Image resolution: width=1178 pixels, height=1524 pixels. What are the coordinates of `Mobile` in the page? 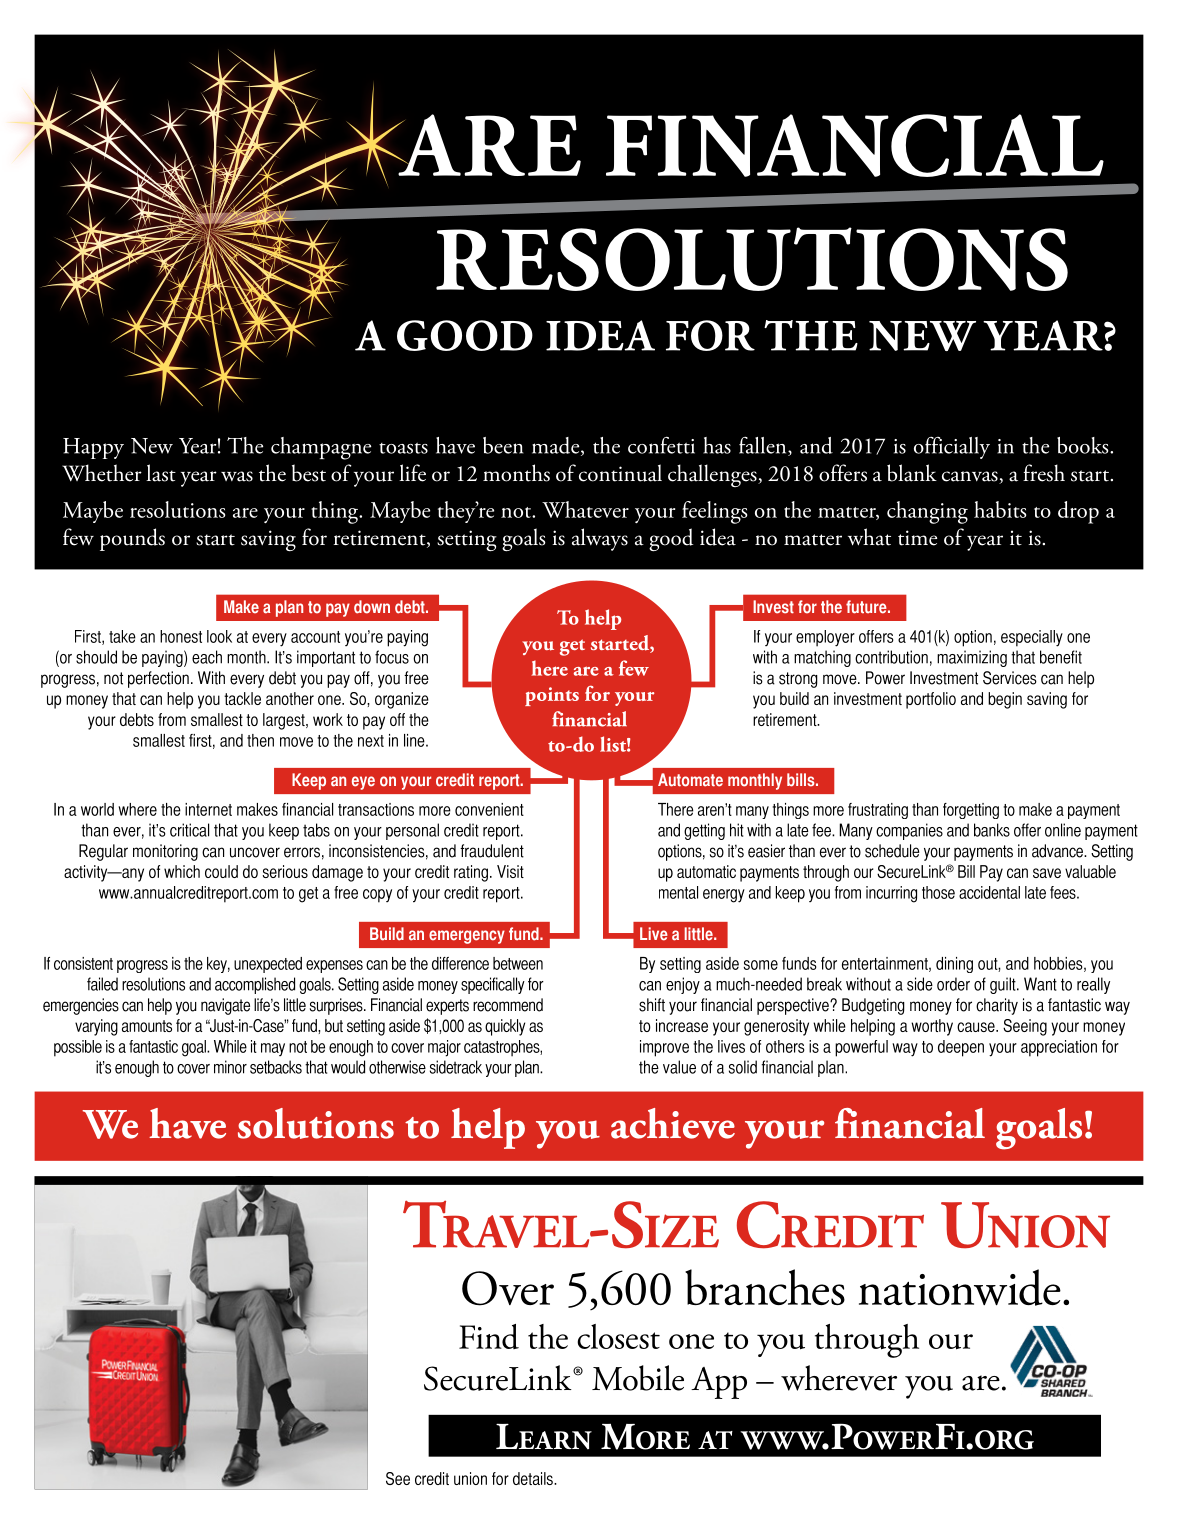 It's located at (638, 1378).
